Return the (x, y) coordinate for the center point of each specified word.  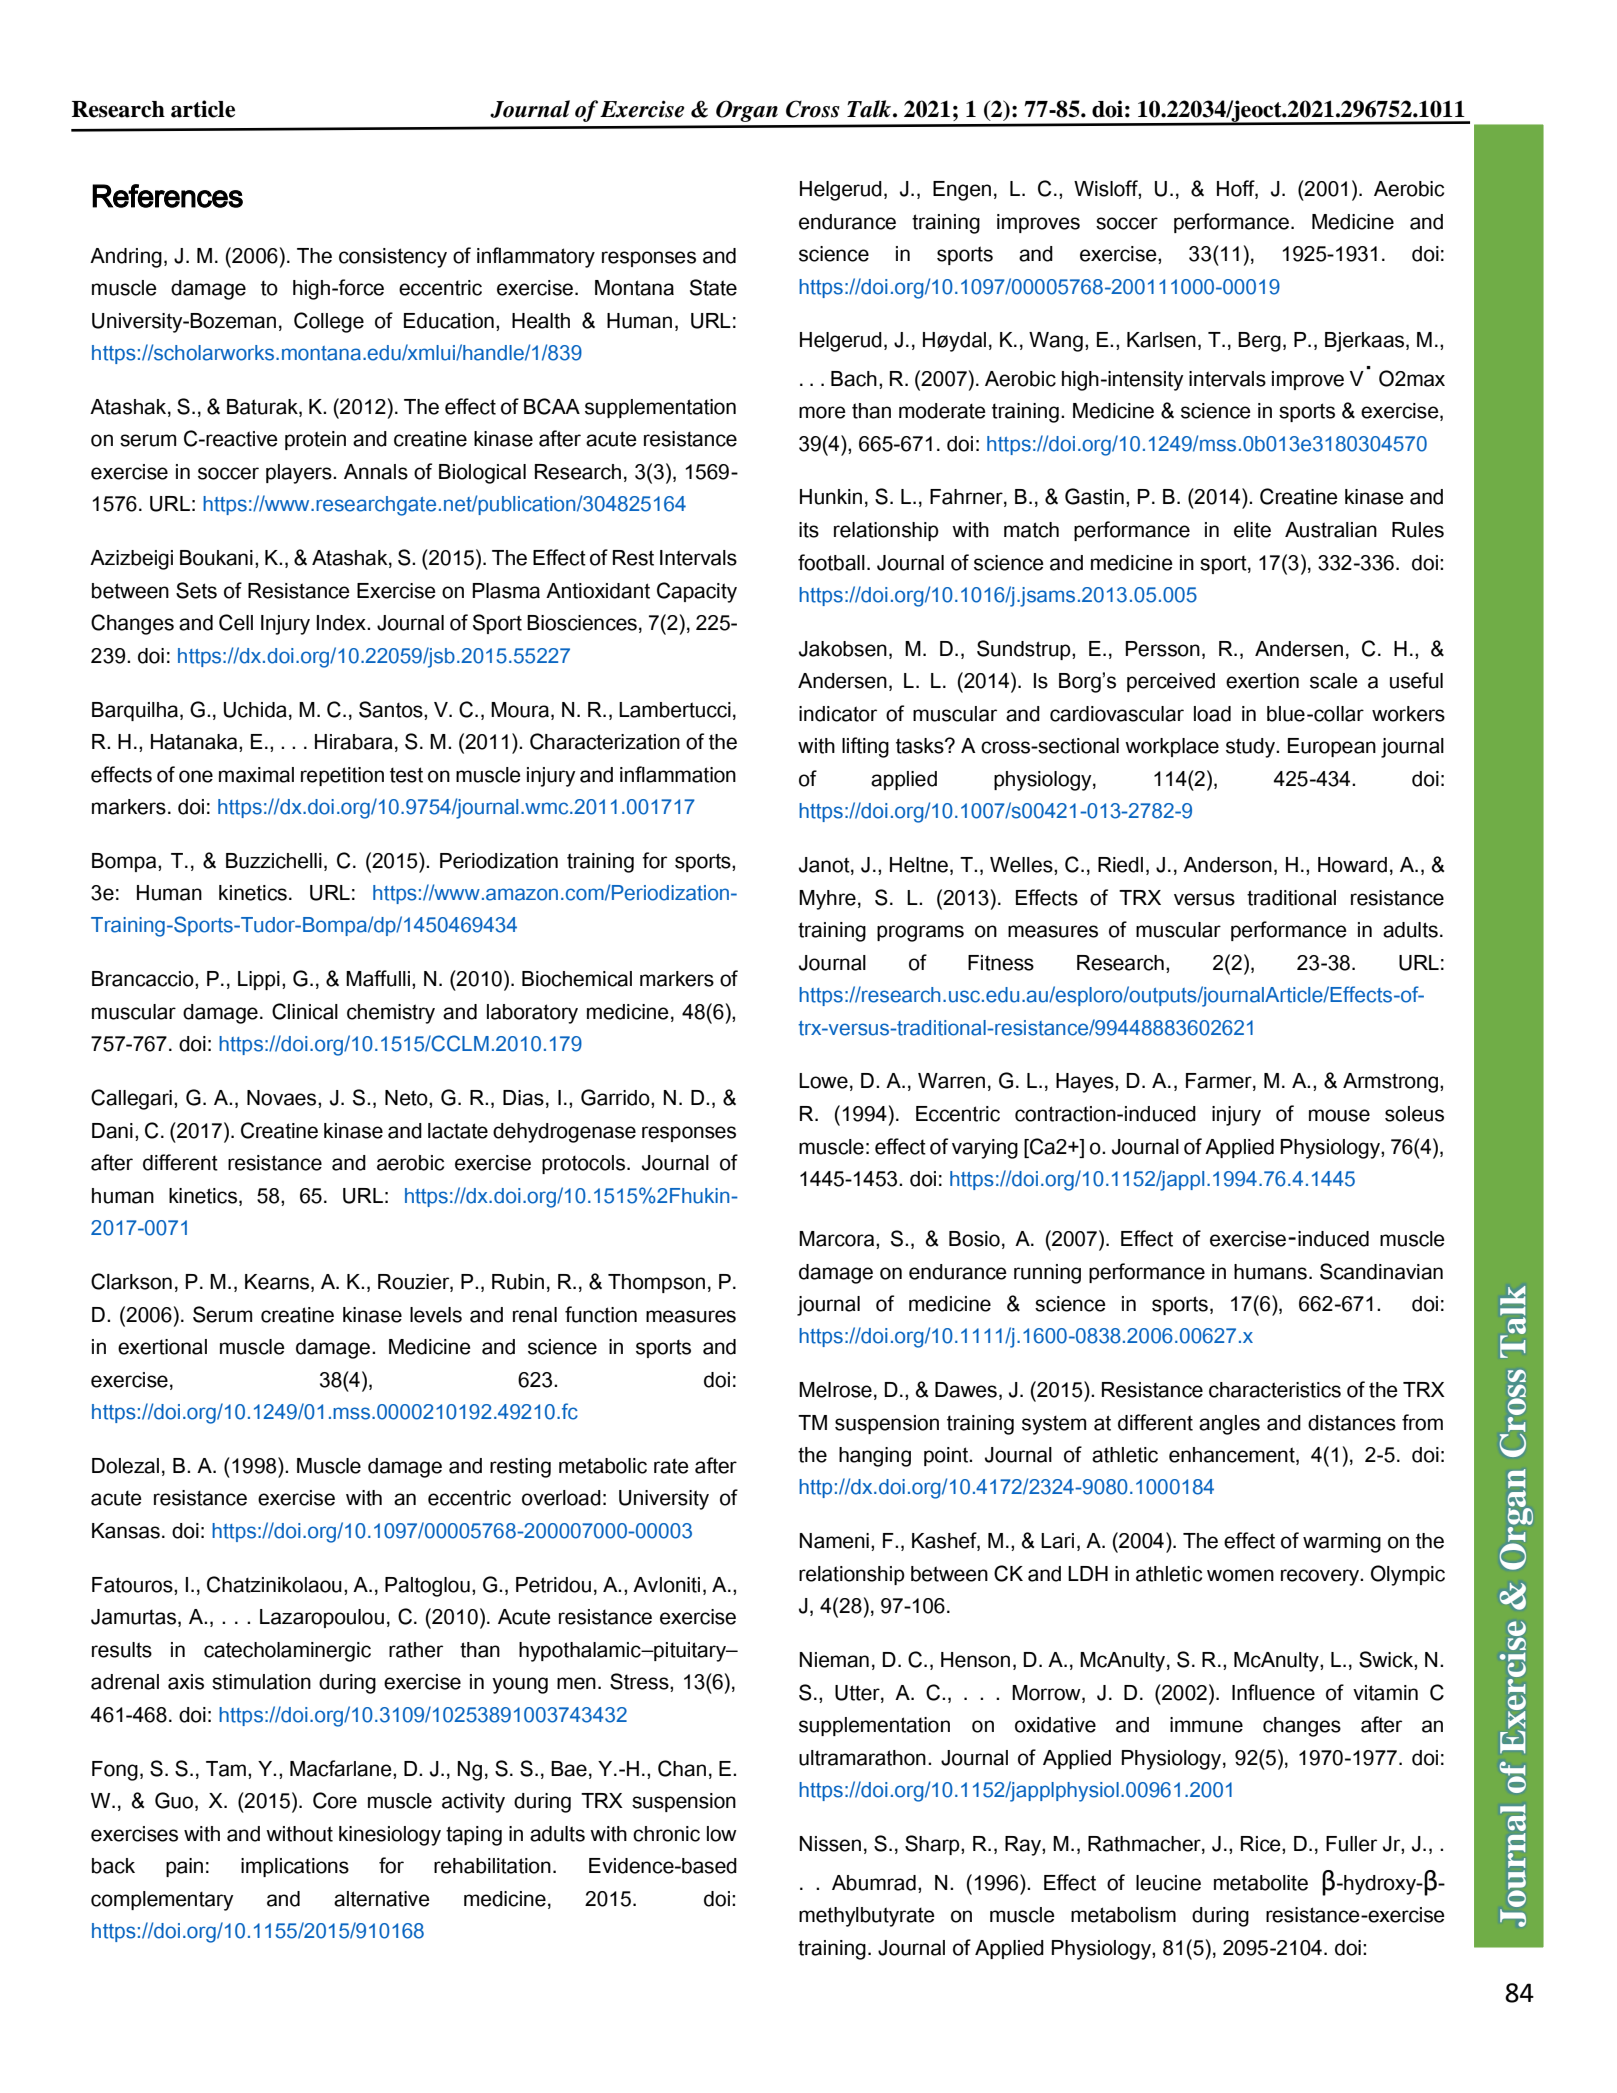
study (1251, 748)
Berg (1259, 342)
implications (295, 1867)
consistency (393, 258)
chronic (666, 1834)
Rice (1262, 1844)
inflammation (678, 774)
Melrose (835, 1390)
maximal (256, 775)
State (713, 287)
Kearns (278, 1283)
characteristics (1275, 1390)
